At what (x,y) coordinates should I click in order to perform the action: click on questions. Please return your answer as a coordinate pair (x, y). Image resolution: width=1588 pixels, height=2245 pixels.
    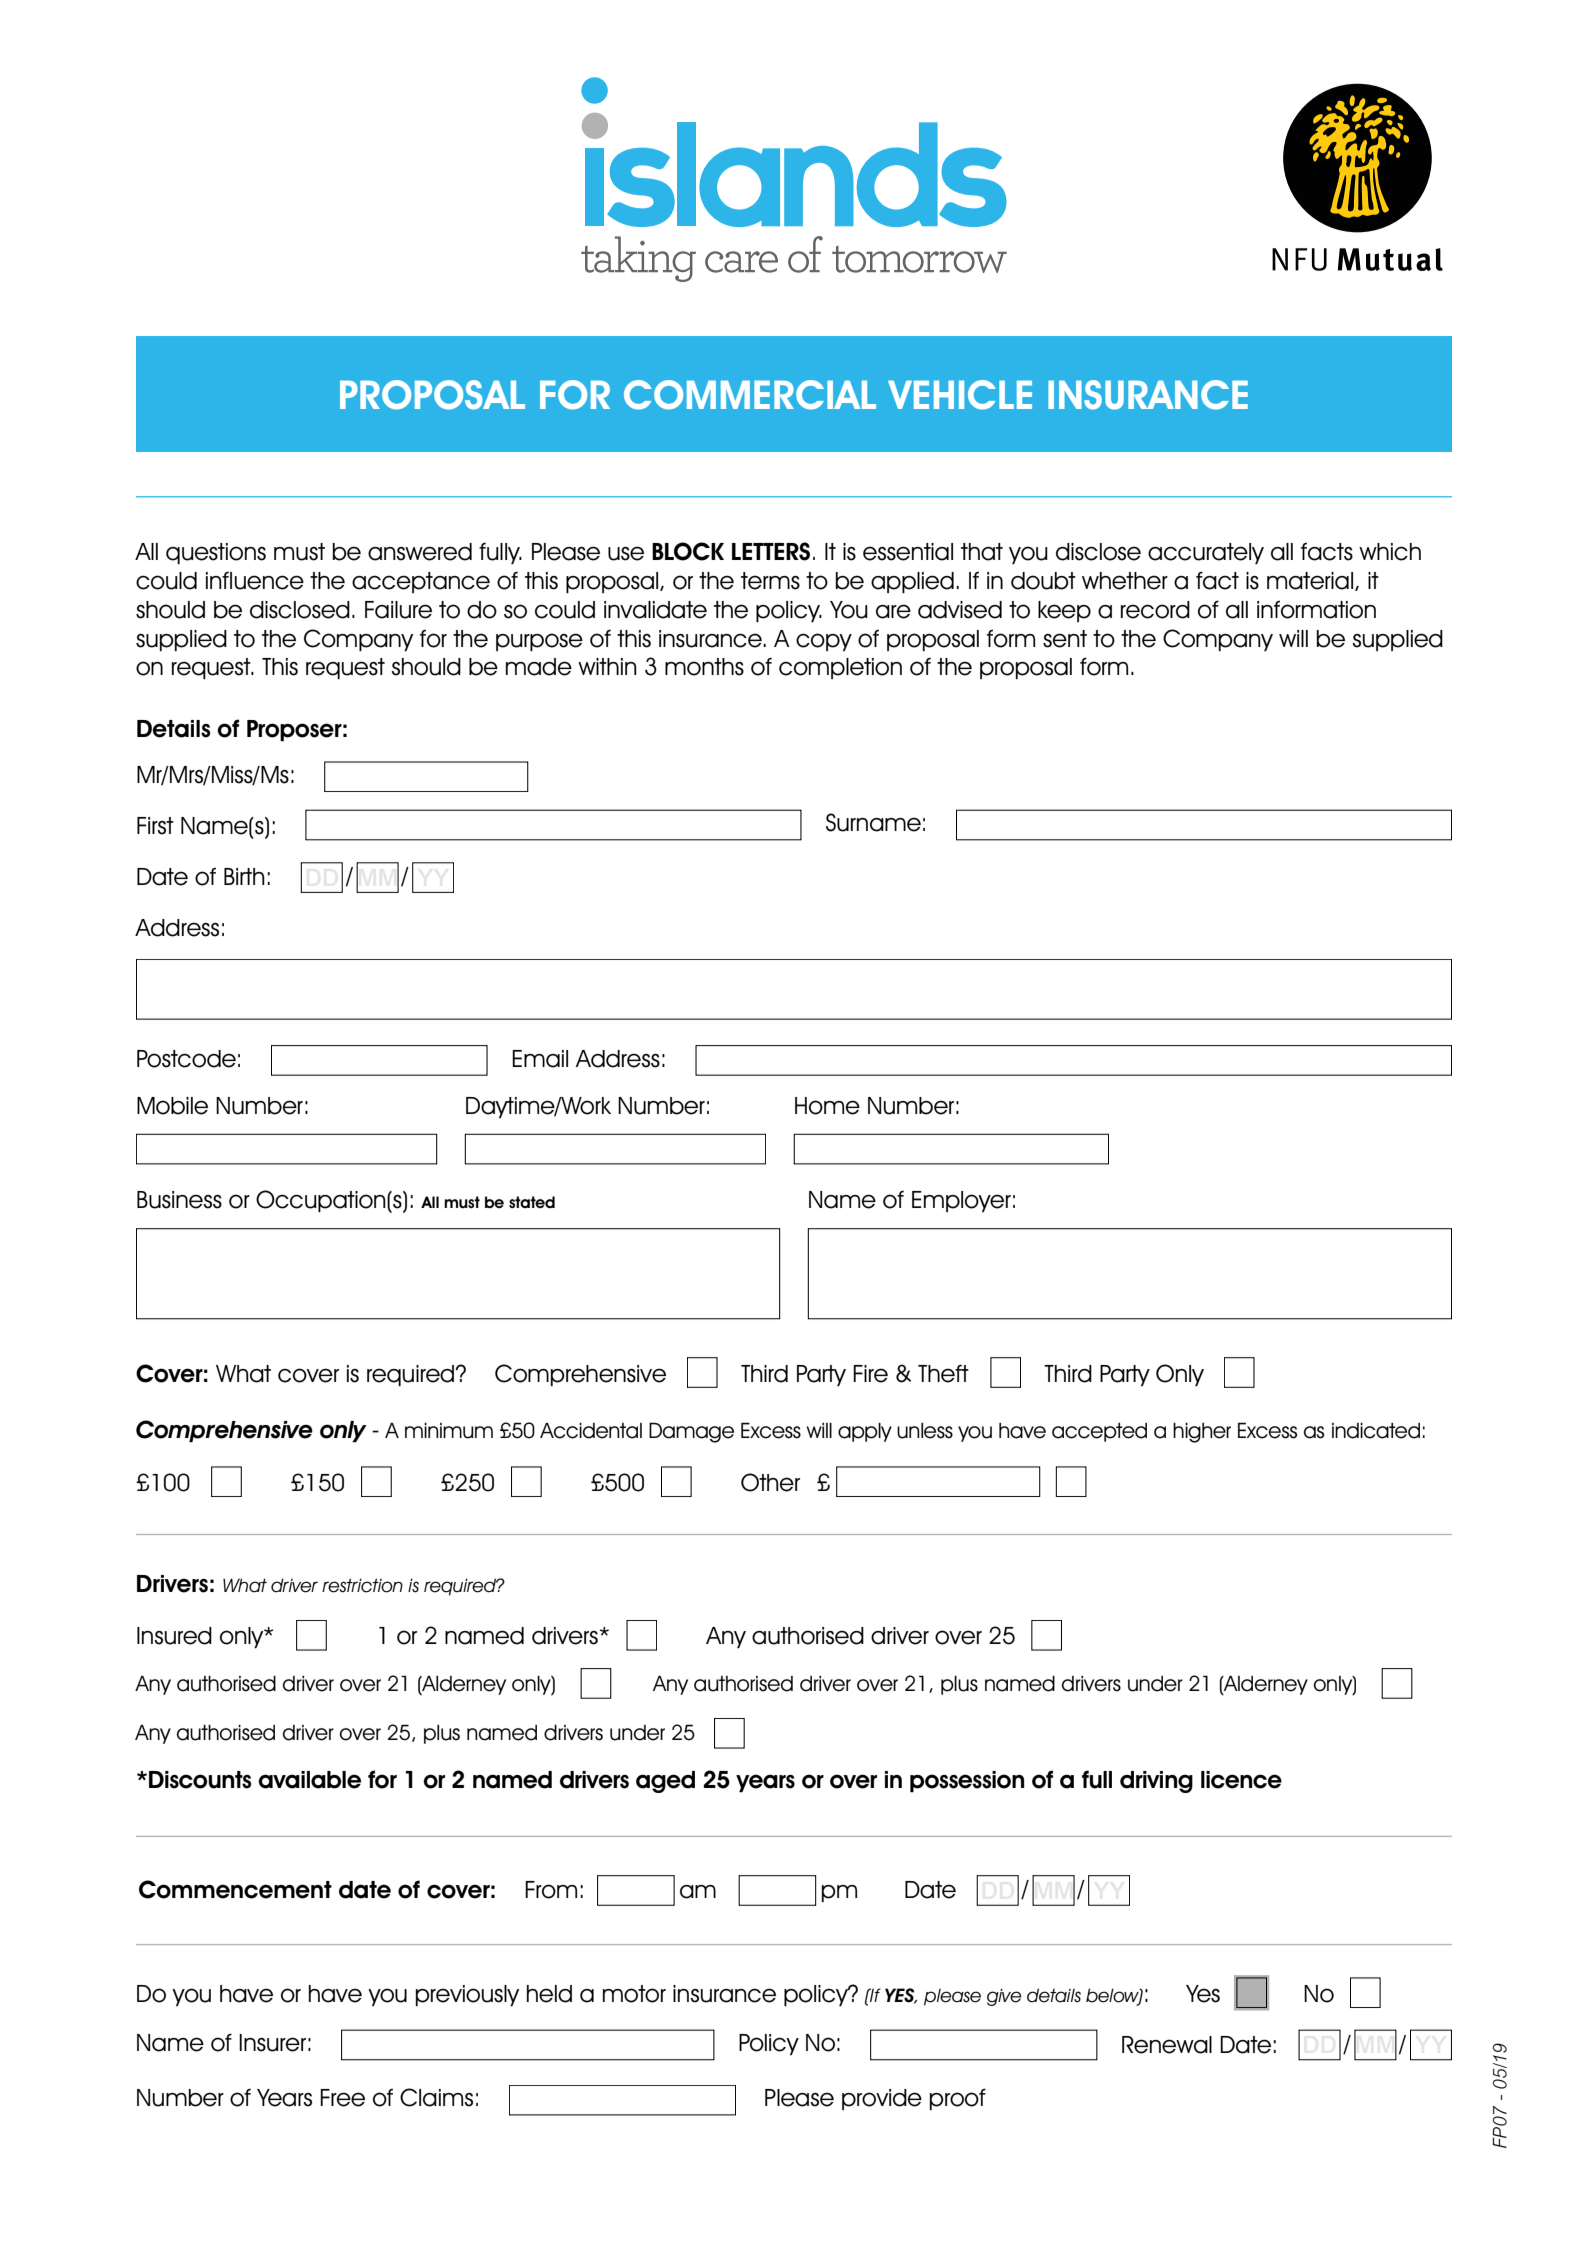
    Looking at the image, I should click on (216, 553).
